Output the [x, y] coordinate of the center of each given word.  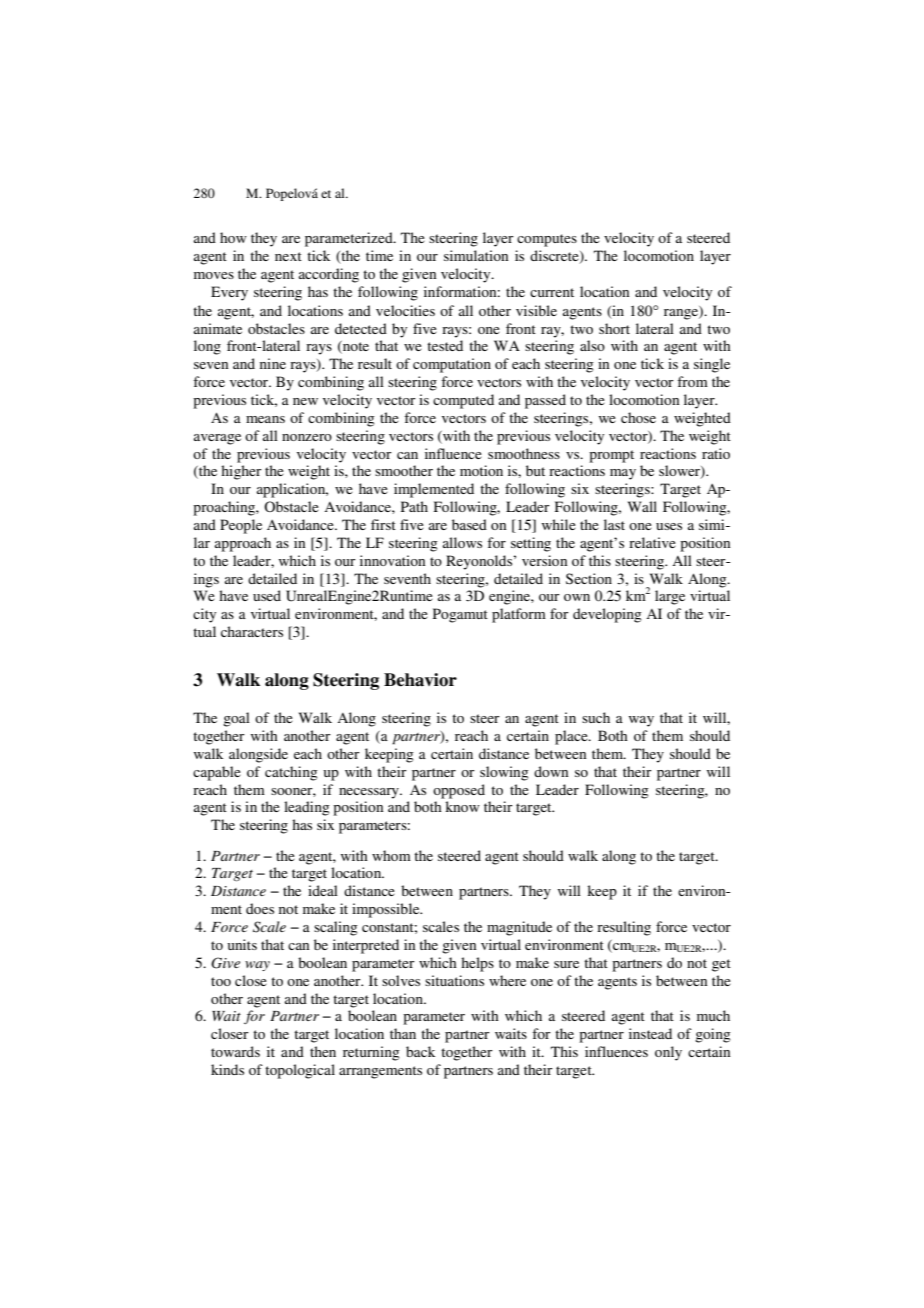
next [288, 256]
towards [235, 1051]
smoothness [524, 453]
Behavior [420, 680]
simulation [476, 255]
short [614, 328]
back [420, 1051]
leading [307, 808]
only [668, 1053]
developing [607, 615]
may [623, 474]
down [551, 771]
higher [241, 472]
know [462, 806]
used [267, 595]
